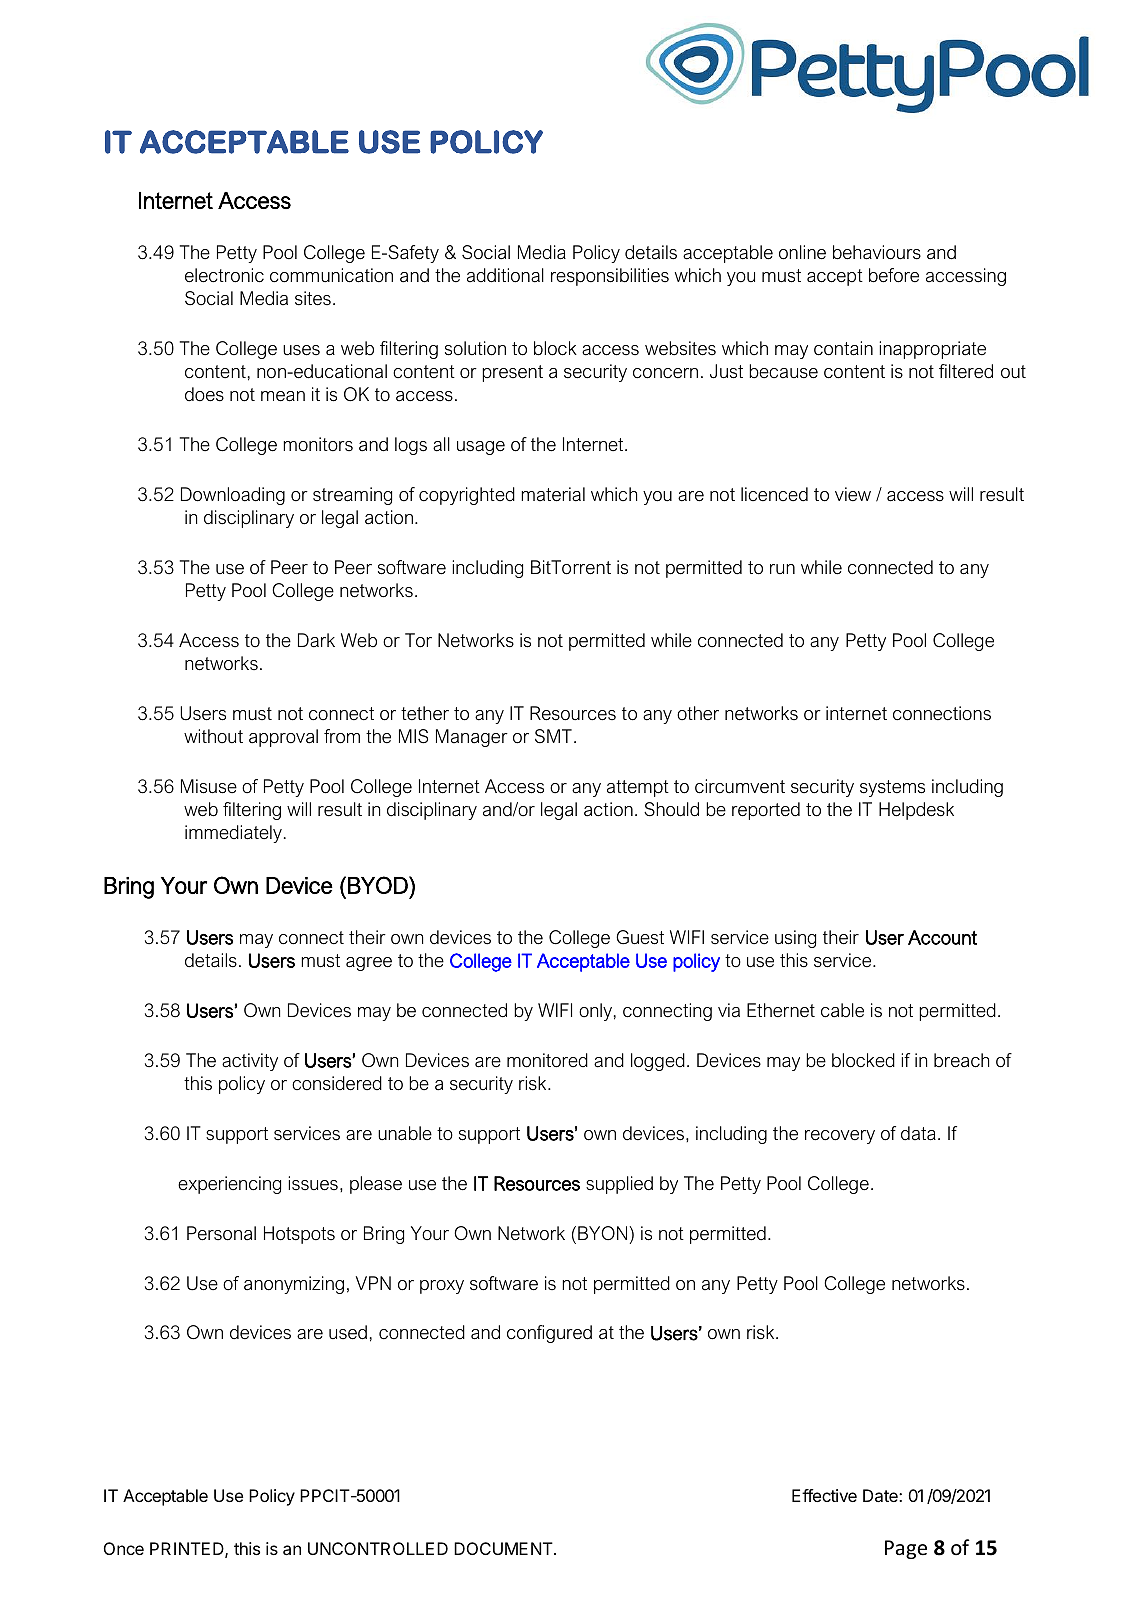 This screenshot has height=1610, width=1137. Describe the element at coordinates (894, 275) in the screenshot. I see `before` at that location.
